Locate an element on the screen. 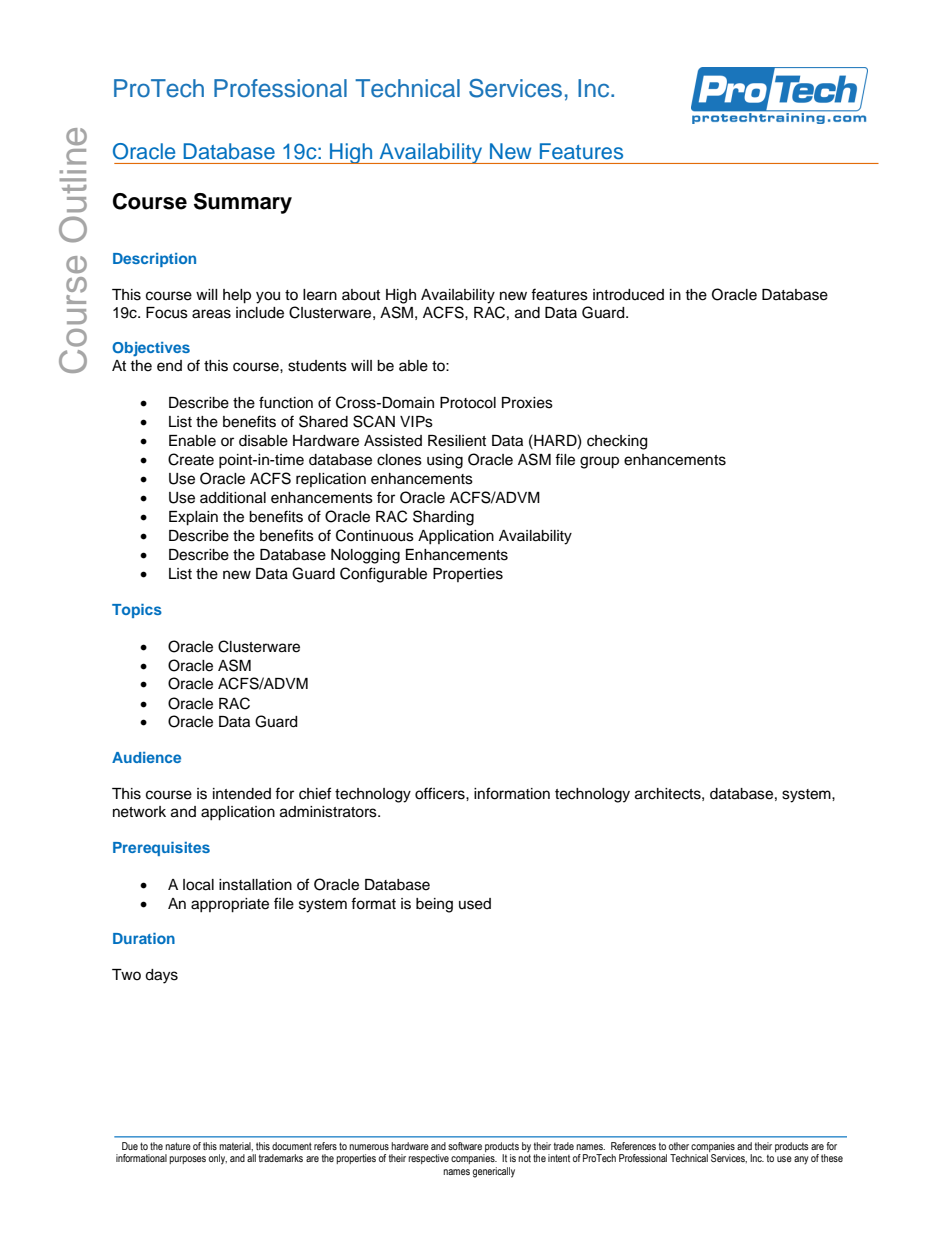  introduced is located at coordinates (628, 295).
